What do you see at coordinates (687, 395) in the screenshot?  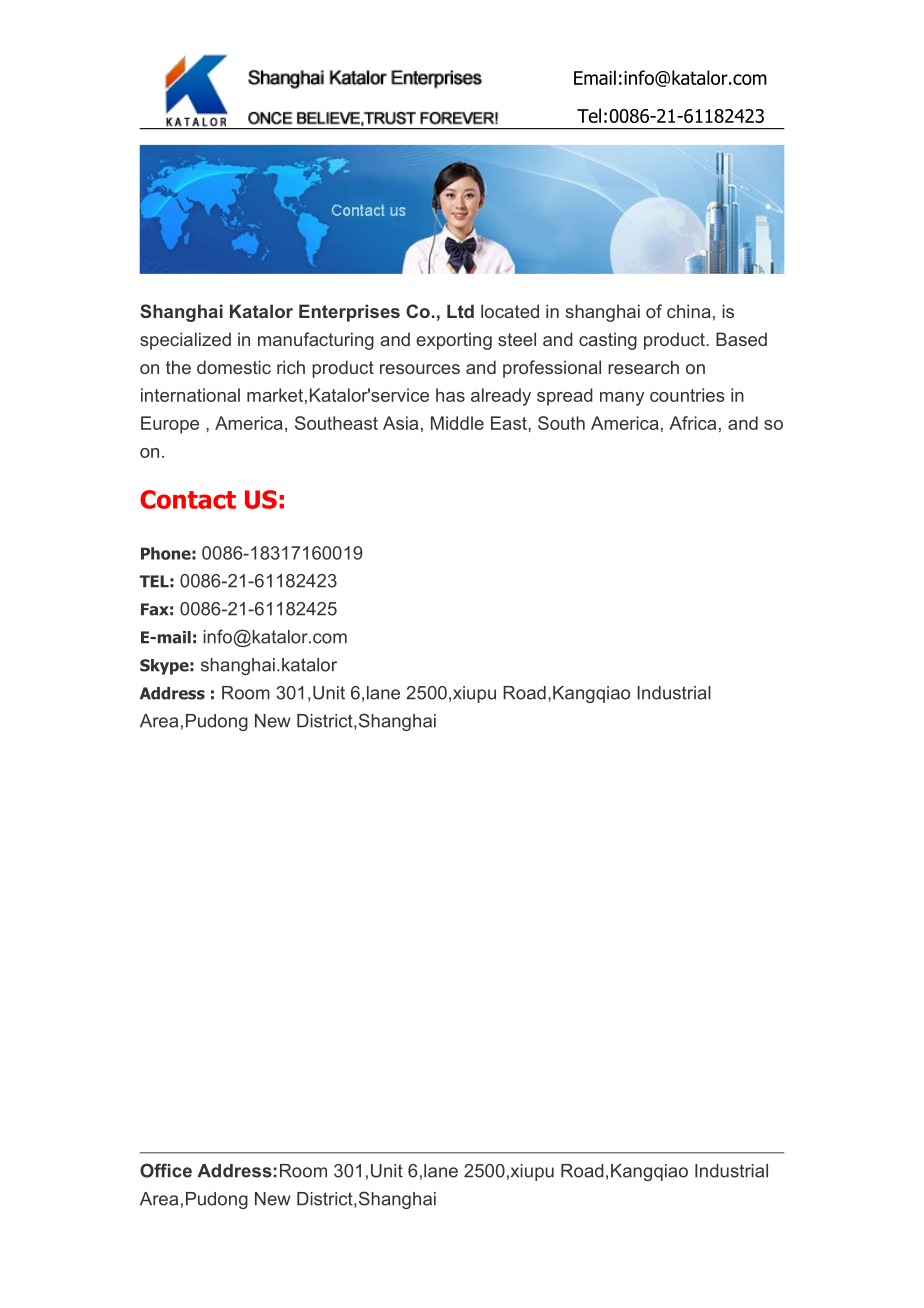 I see `countries` at bounding box center [687, 395].
